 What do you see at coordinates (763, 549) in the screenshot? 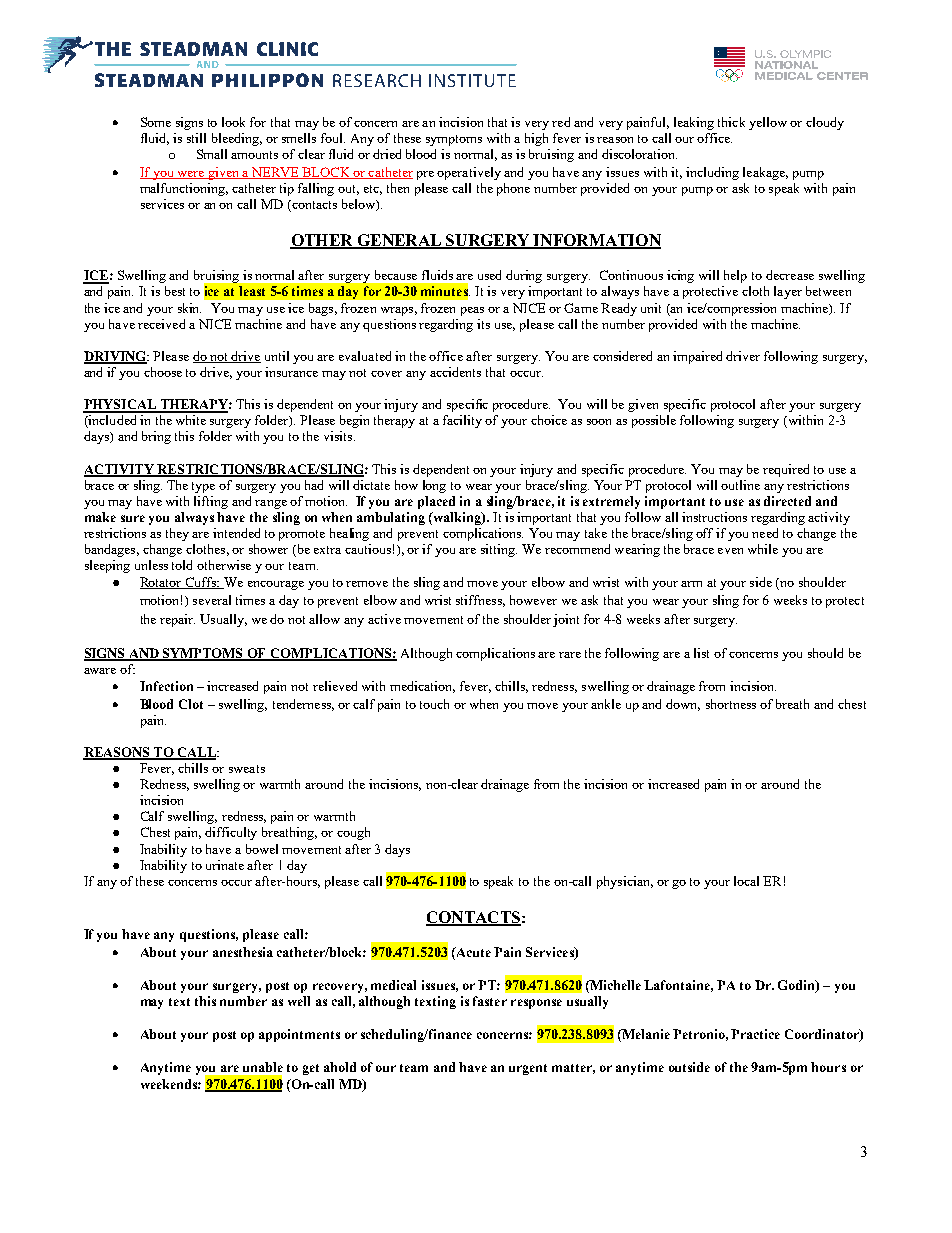
I see `while` at bounding box center [763, 549].
